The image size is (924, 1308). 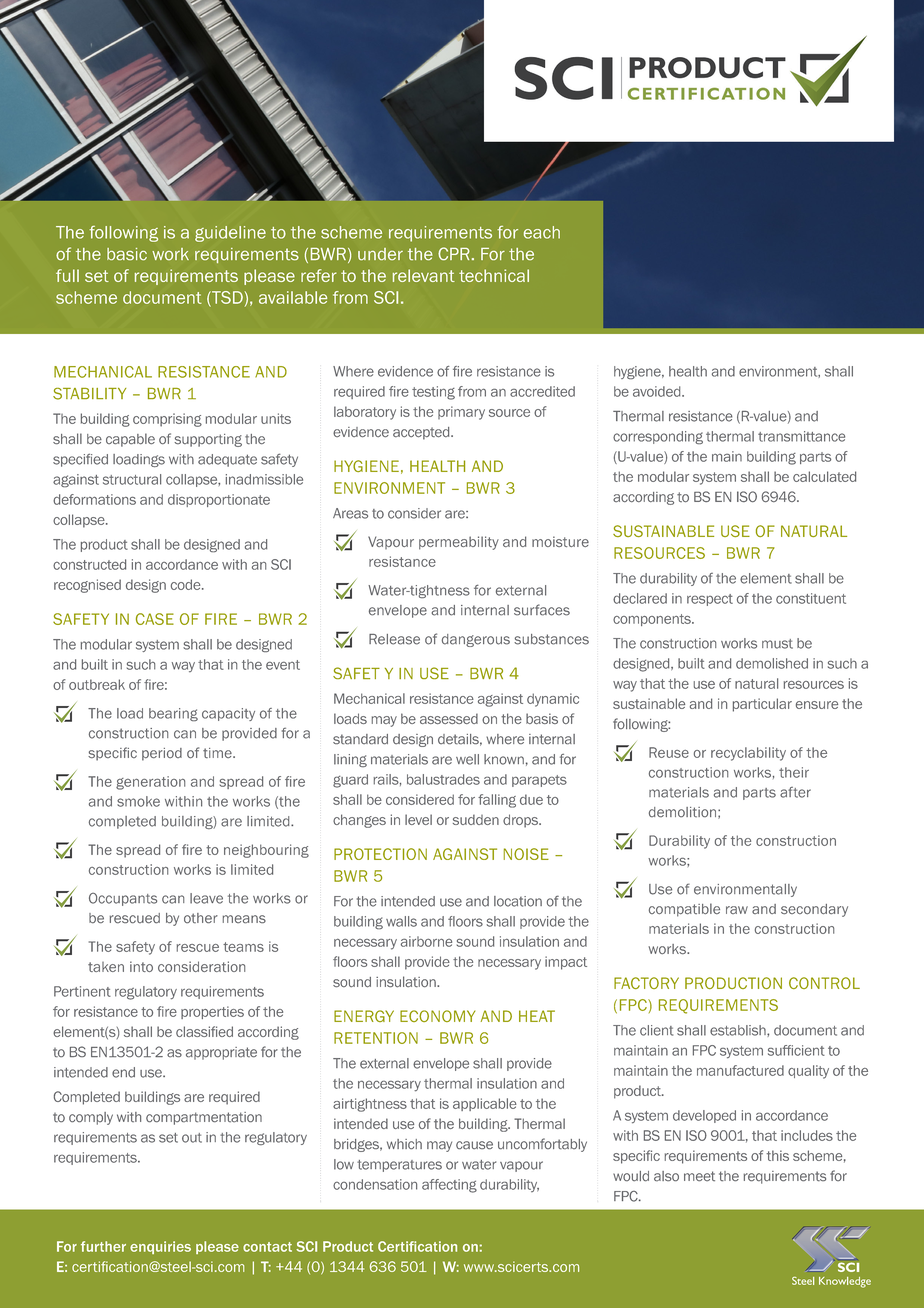 I want to click on assessed, so click(x=449, y=718).
